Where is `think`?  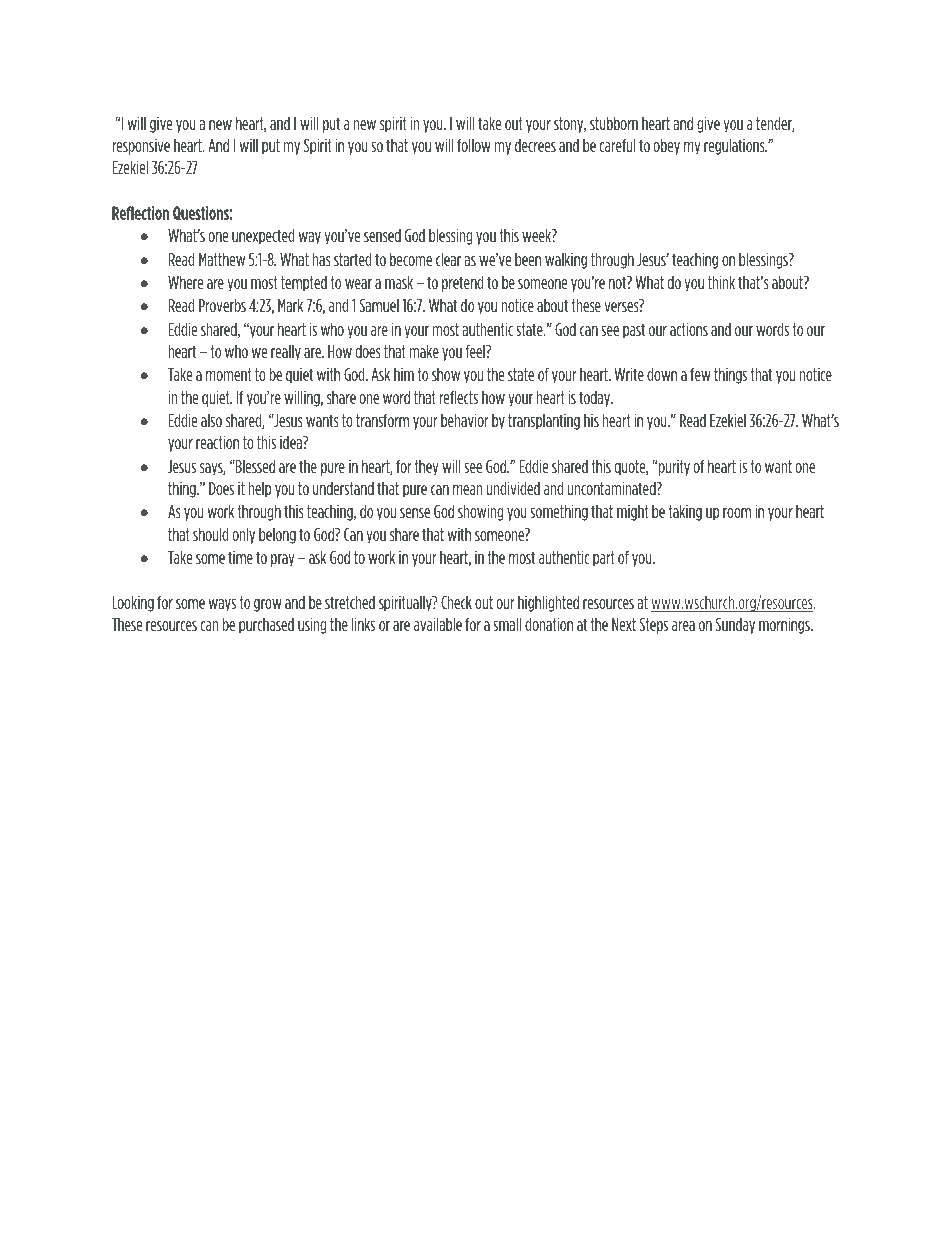 think is located at coordinates (721, 282).
